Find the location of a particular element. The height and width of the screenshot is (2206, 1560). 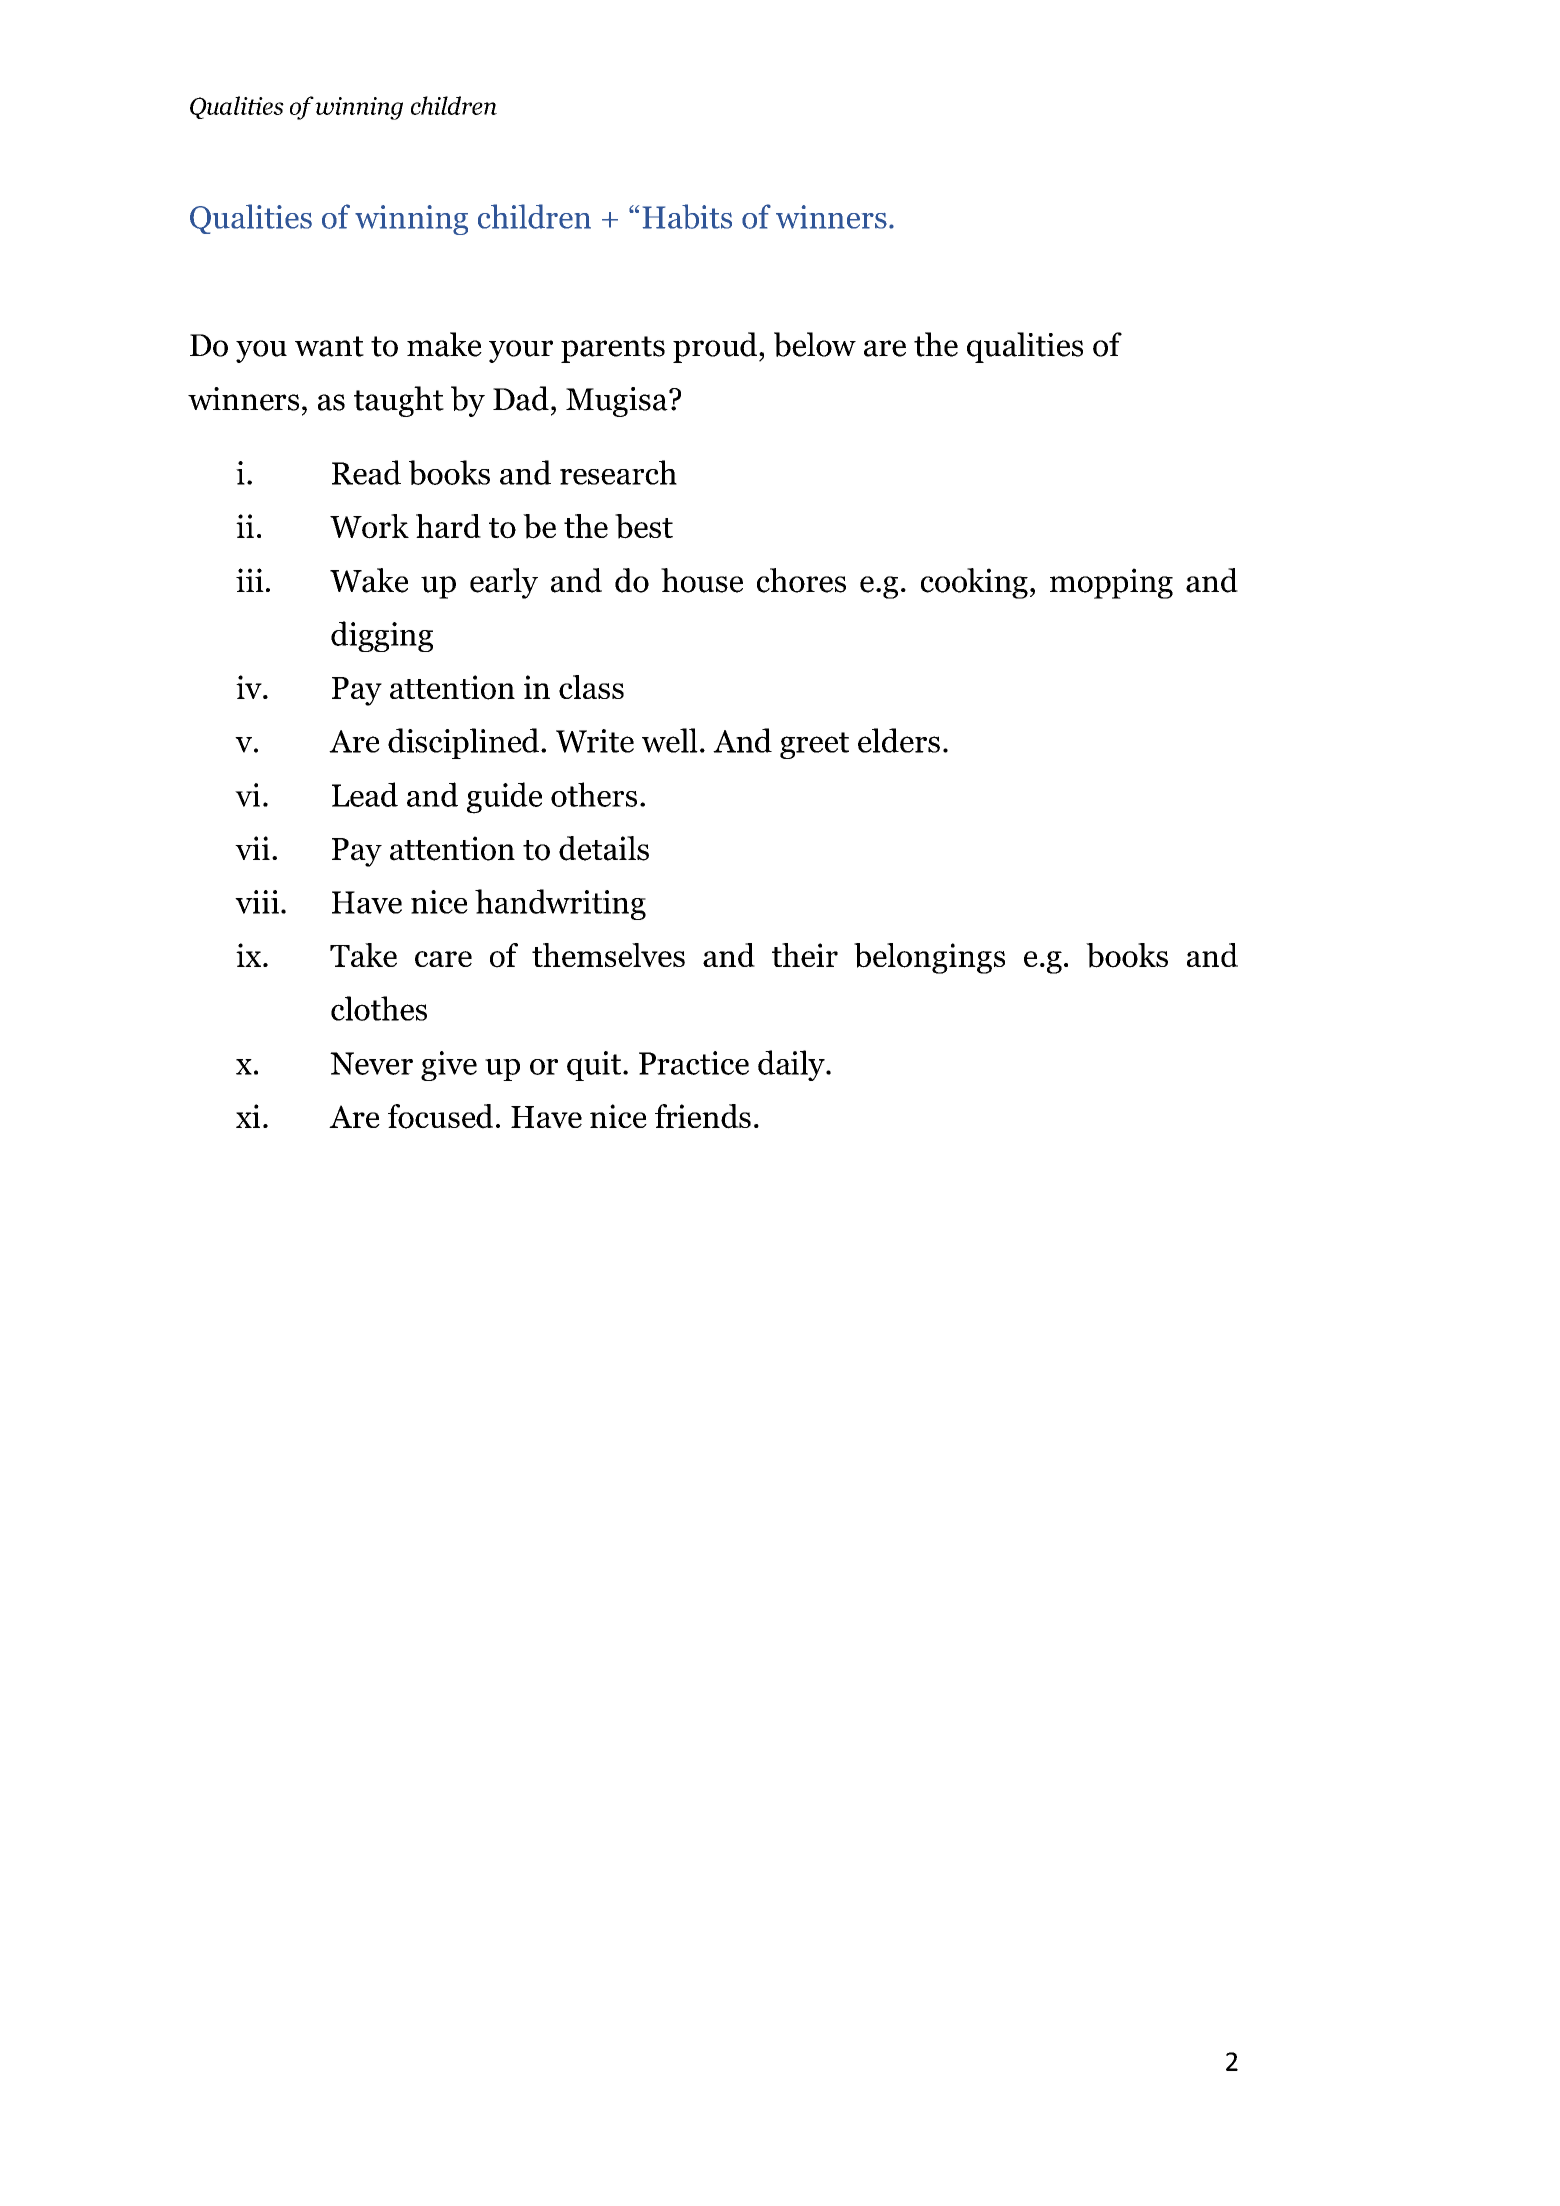

cooking is located at coordinates (974, 583).
